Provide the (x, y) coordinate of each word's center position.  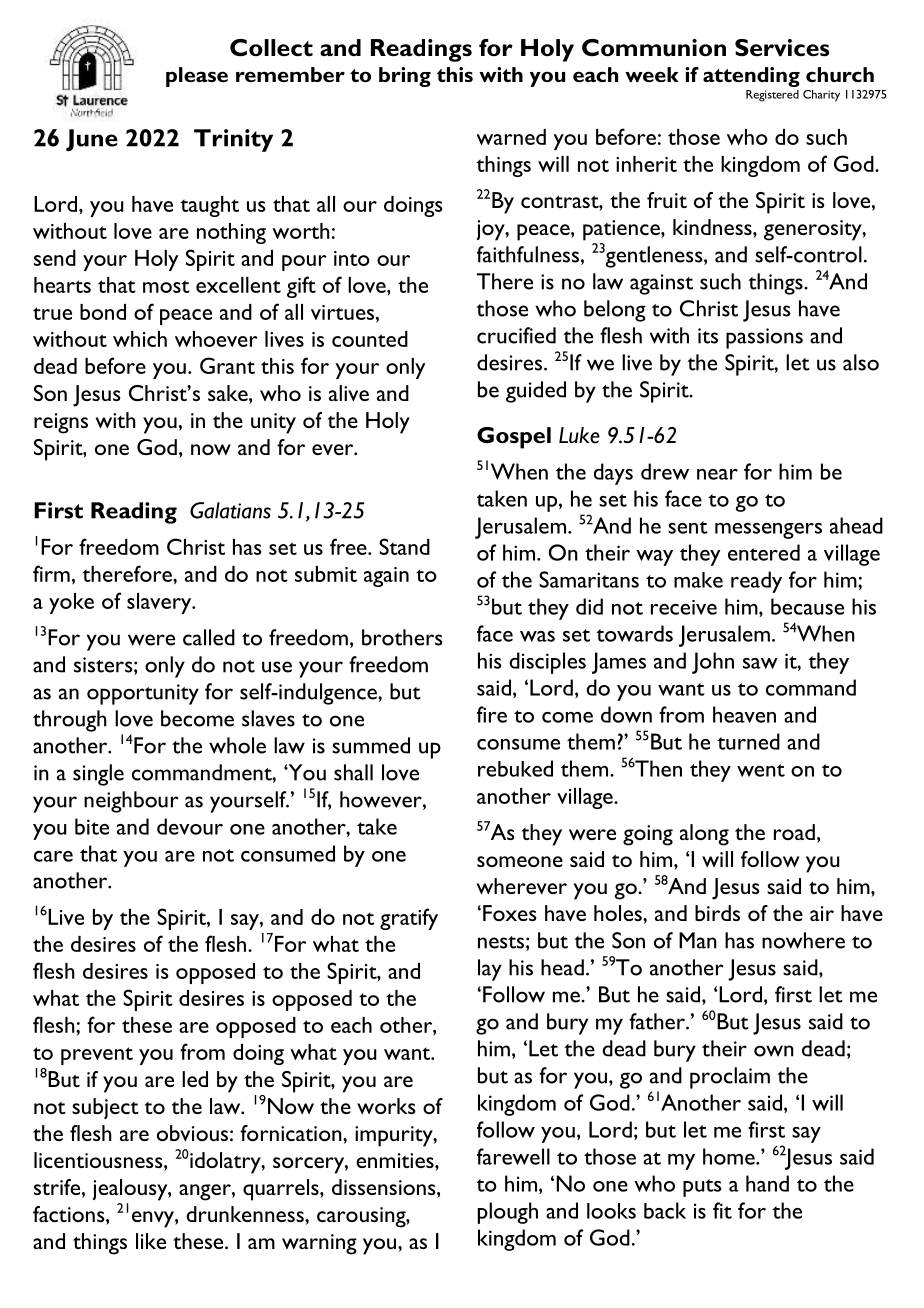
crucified (516, 335)
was (537, 636)
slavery (160, 603)
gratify (409, 919)
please (197, 77)
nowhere (803, 940)
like (151, 1241)
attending (751, 77)
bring (405, 77)
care (53, 856)
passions (764, 338)
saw (760, 663)
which (140, 339)
